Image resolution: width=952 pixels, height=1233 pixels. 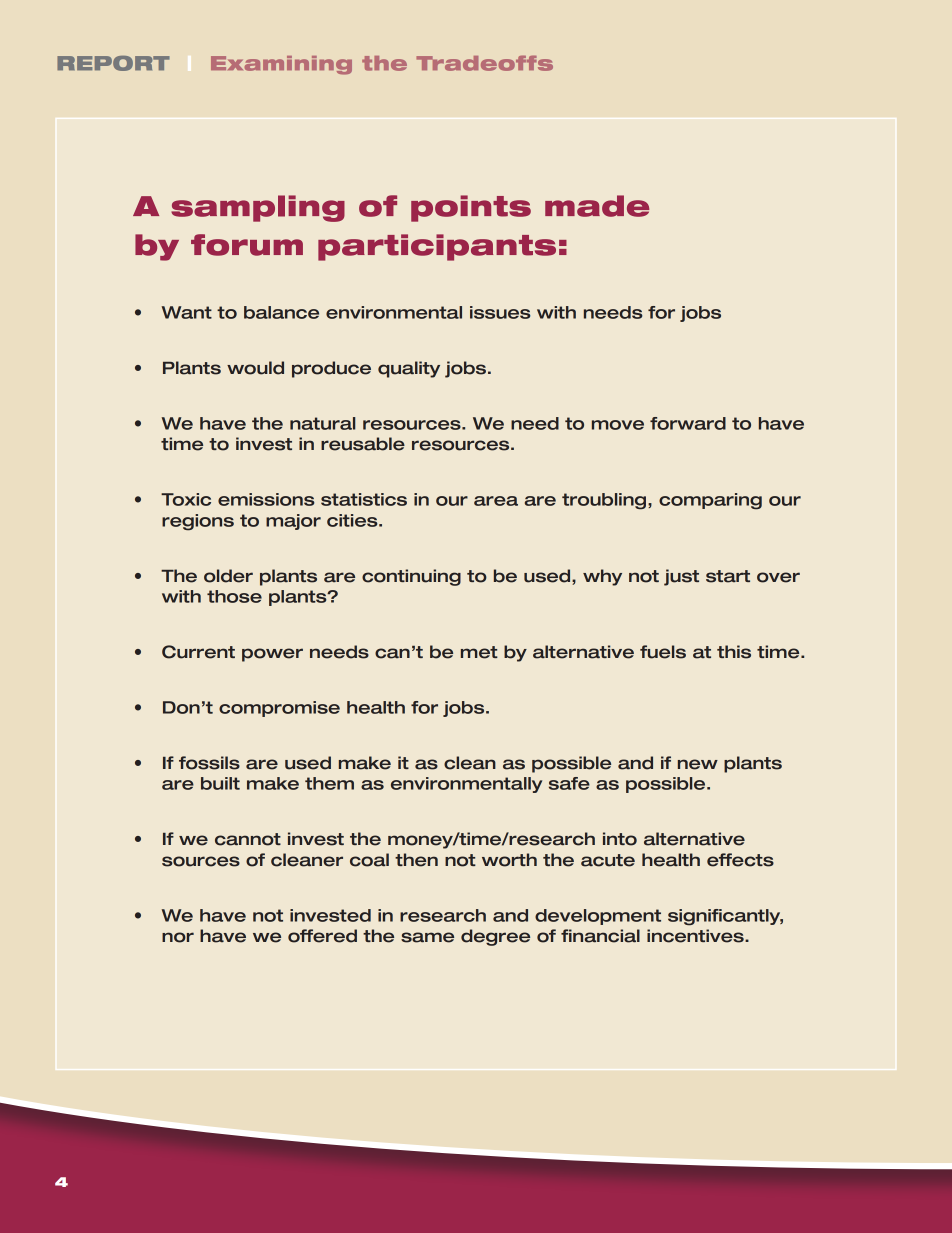 What do you see at coordinates (409, 369) in the document?
I see `quality` at bounding box center [409, 369].
